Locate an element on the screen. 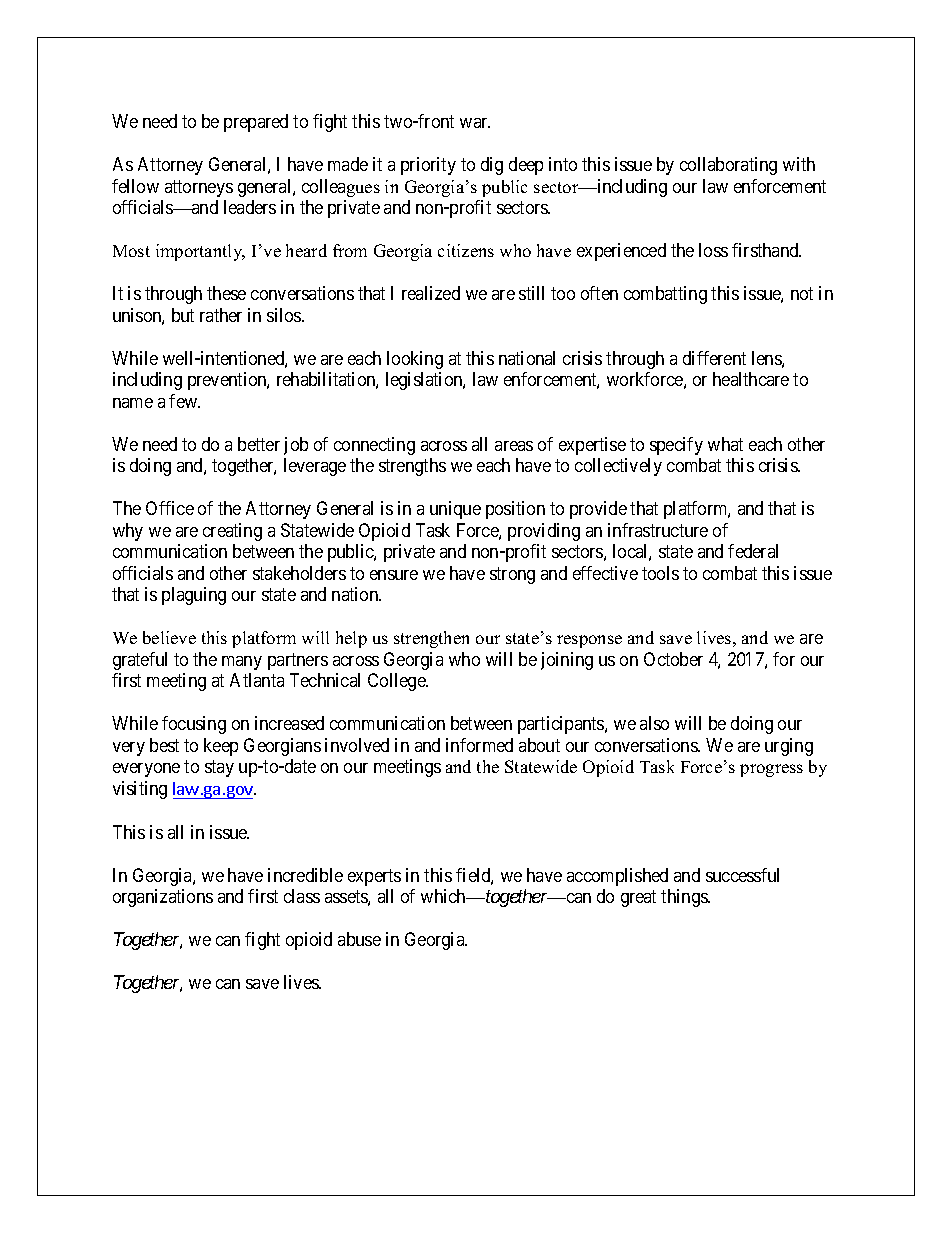 The height and width of the screenshot is (1233, 952). creating is located at coordinates (232, 532).
